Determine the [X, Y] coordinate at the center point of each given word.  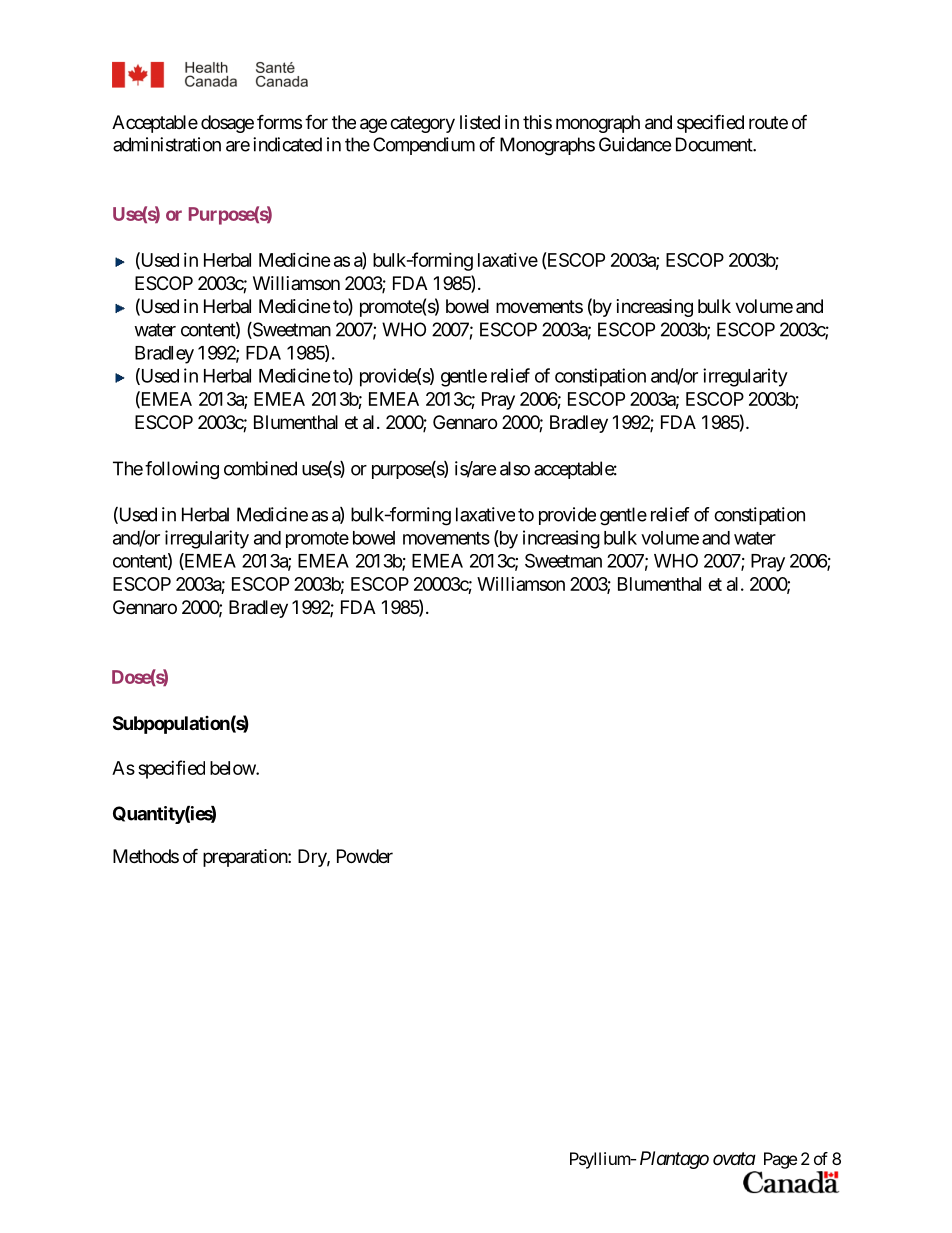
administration [167, 144]
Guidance [635, 144]
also [515, 468]
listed [480, 122]
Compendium [424, 146]
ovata [734, 1158]
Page [780, 1160]
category [422, 124]
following [182, 470]
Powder [365, 856]
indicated [287, 144]
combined [260, 468]
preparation [246, 858]
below [233, 768]
